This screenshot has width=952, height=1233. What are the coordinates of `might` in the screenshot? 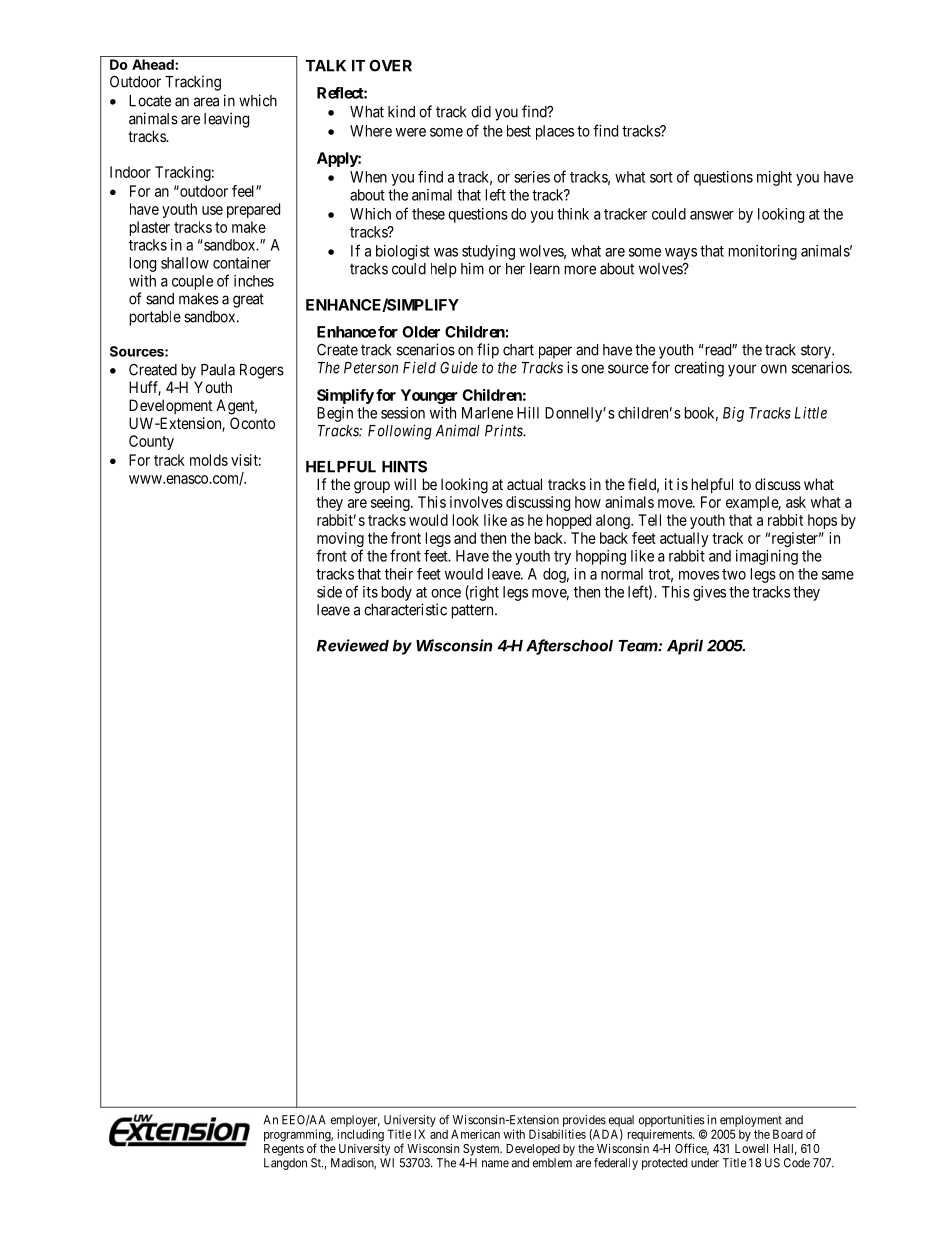 It's located at (774, 178).
